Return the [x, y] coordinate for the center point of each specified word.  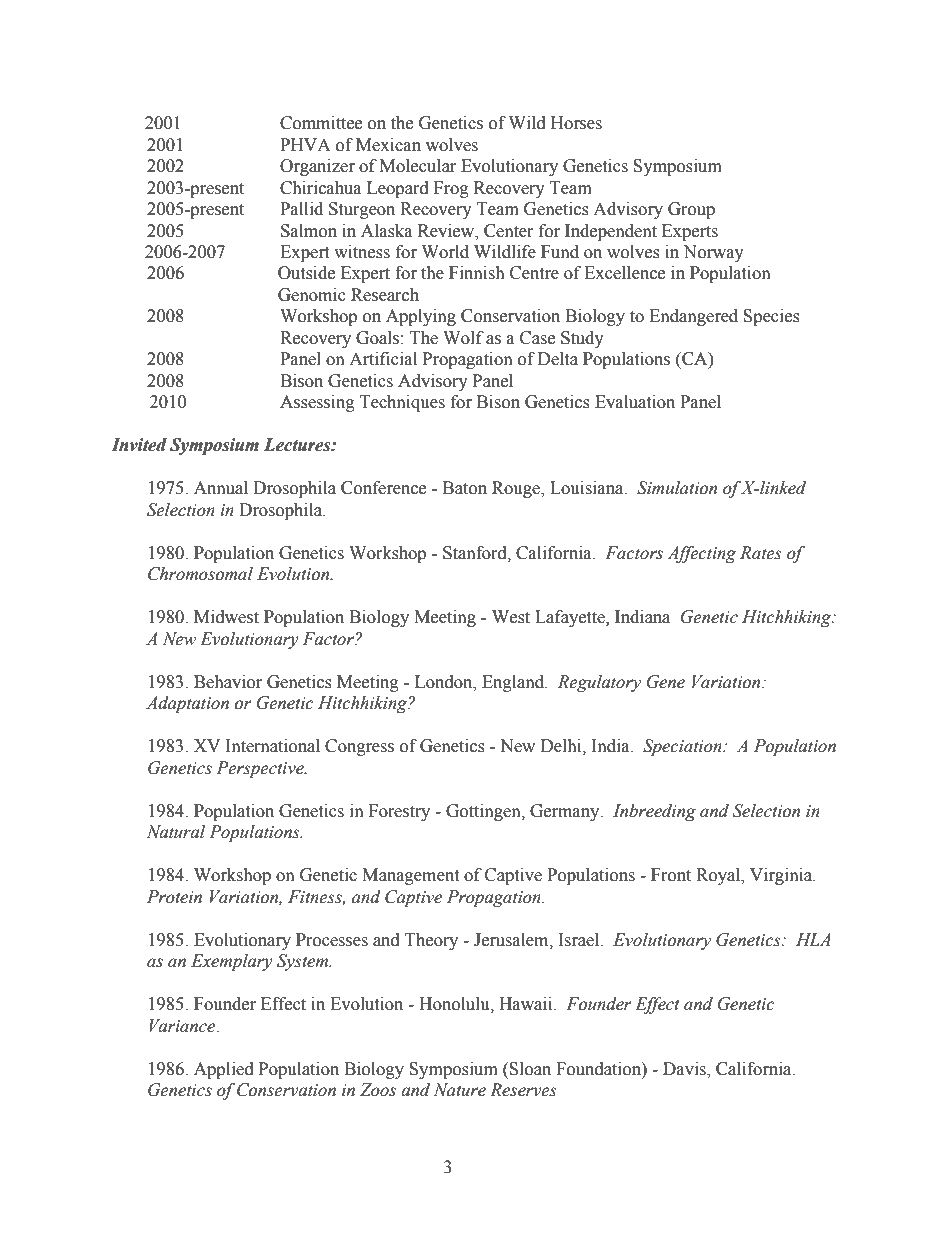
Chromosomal [200, 574]
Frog [451, 189]
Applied [224, 1070]
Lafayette [571, 618]
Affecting [701, 554]
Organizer [317, 167]
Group [691, 210]
